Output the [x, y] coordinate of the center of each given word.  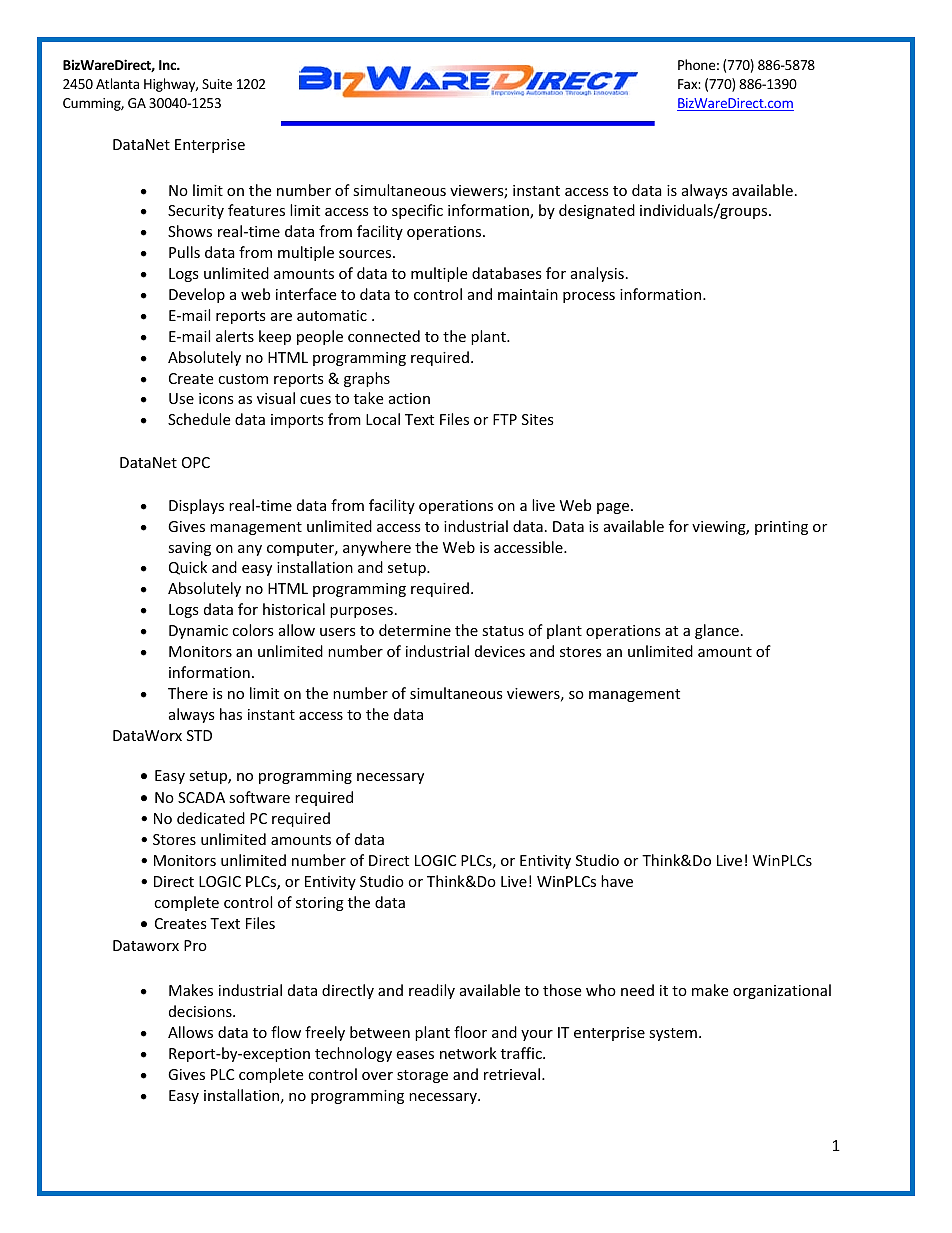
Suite [217, 84]
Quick [188, 568]
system [673, 1034]
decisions [201, 1011]
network [468, 1053]
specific [417, 211]
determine [415, 630]
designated [597, 211]
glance [717, 631]
